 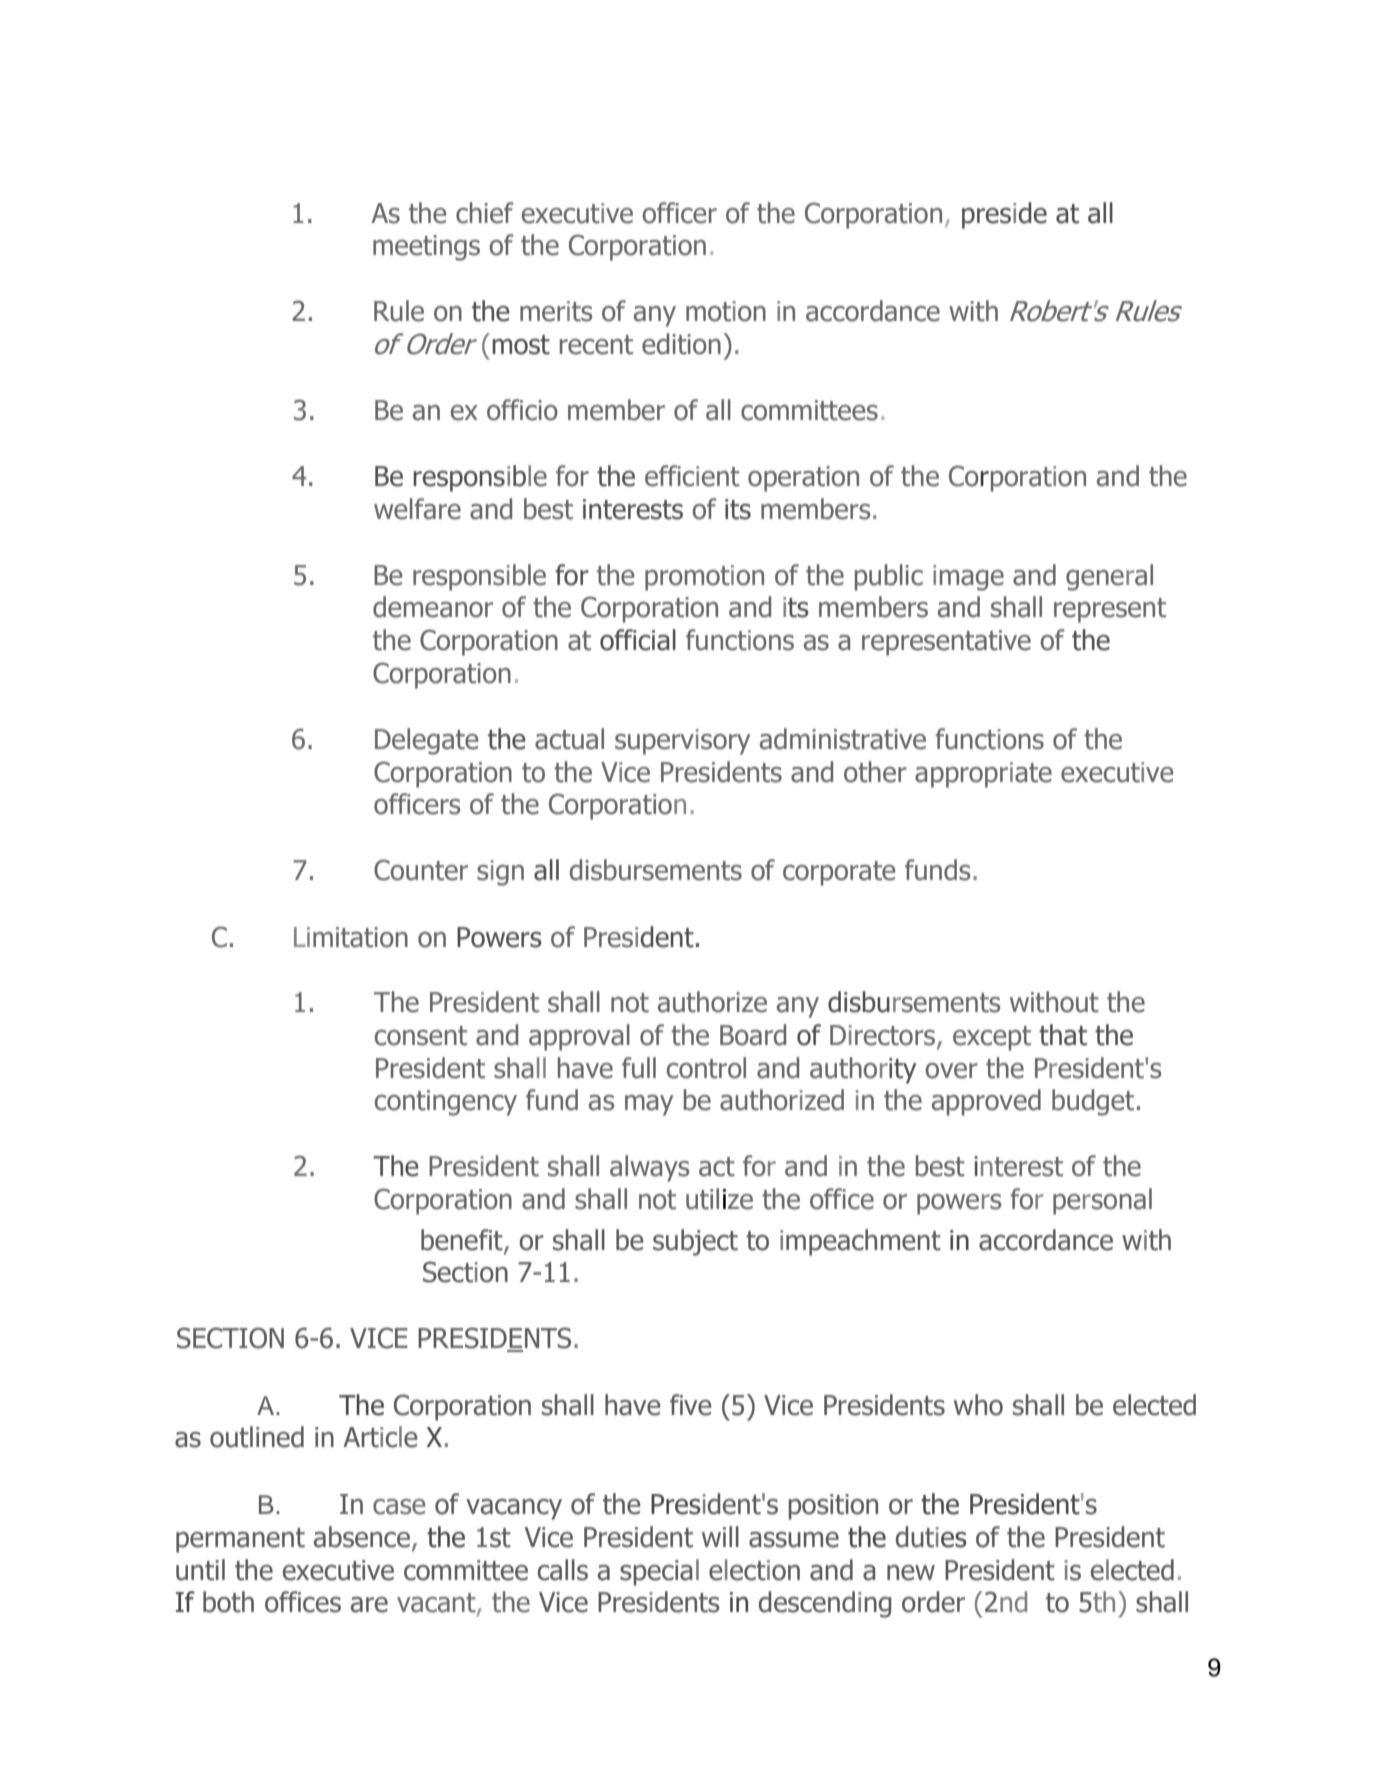 What do you see at coordinates (931, 1537) in the screenshot?
I see `duties` at bounding box center [931, 1537].
